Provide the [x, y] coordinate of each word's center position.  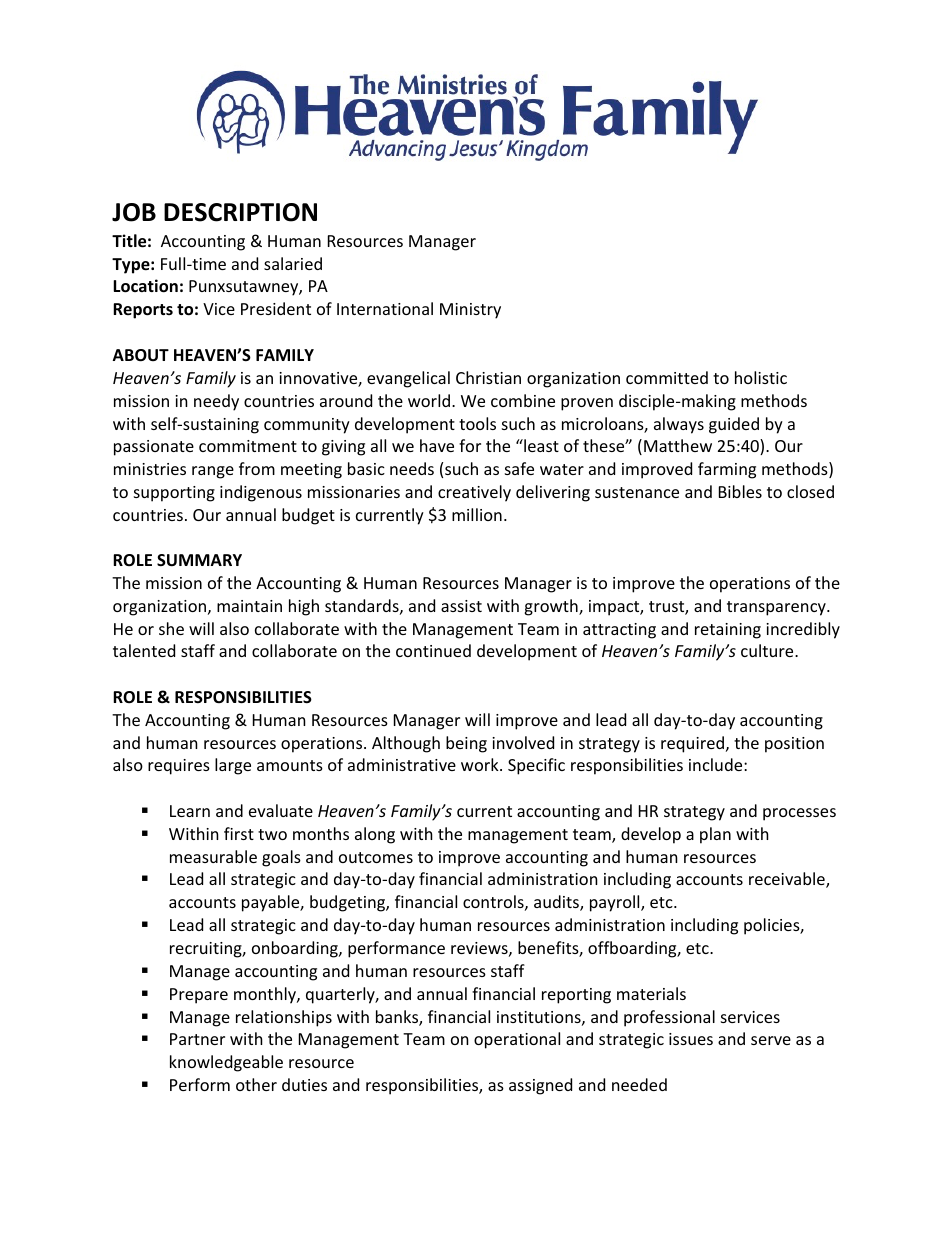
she [171, 628]
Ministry [470, 311]
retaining [728, 631]
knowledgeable [226, 1063]
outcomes [376, 857]
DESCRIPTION [240, 212]
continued [433, 650]
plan [715, 835]
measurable [213, 856]
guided [734, 425]
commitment [248, 446]
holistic [761, 377]
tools [477, 423]
